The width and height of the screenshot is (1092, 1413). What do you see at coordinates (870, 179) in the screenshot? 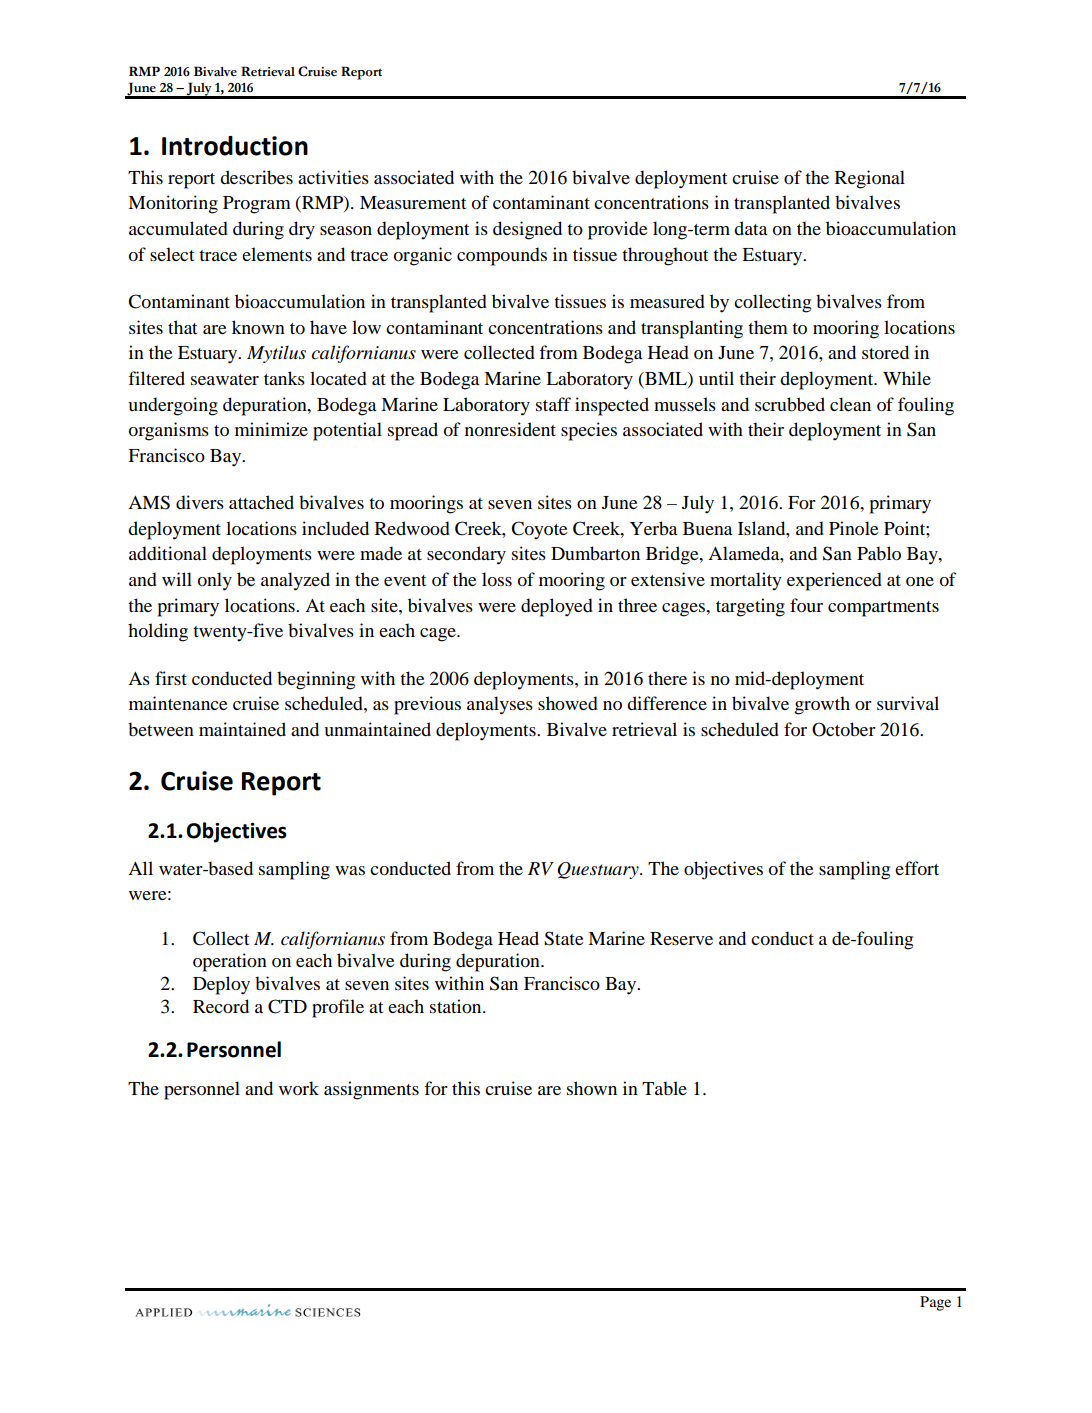
I see `Regional` at bounding box center [870, 179].
